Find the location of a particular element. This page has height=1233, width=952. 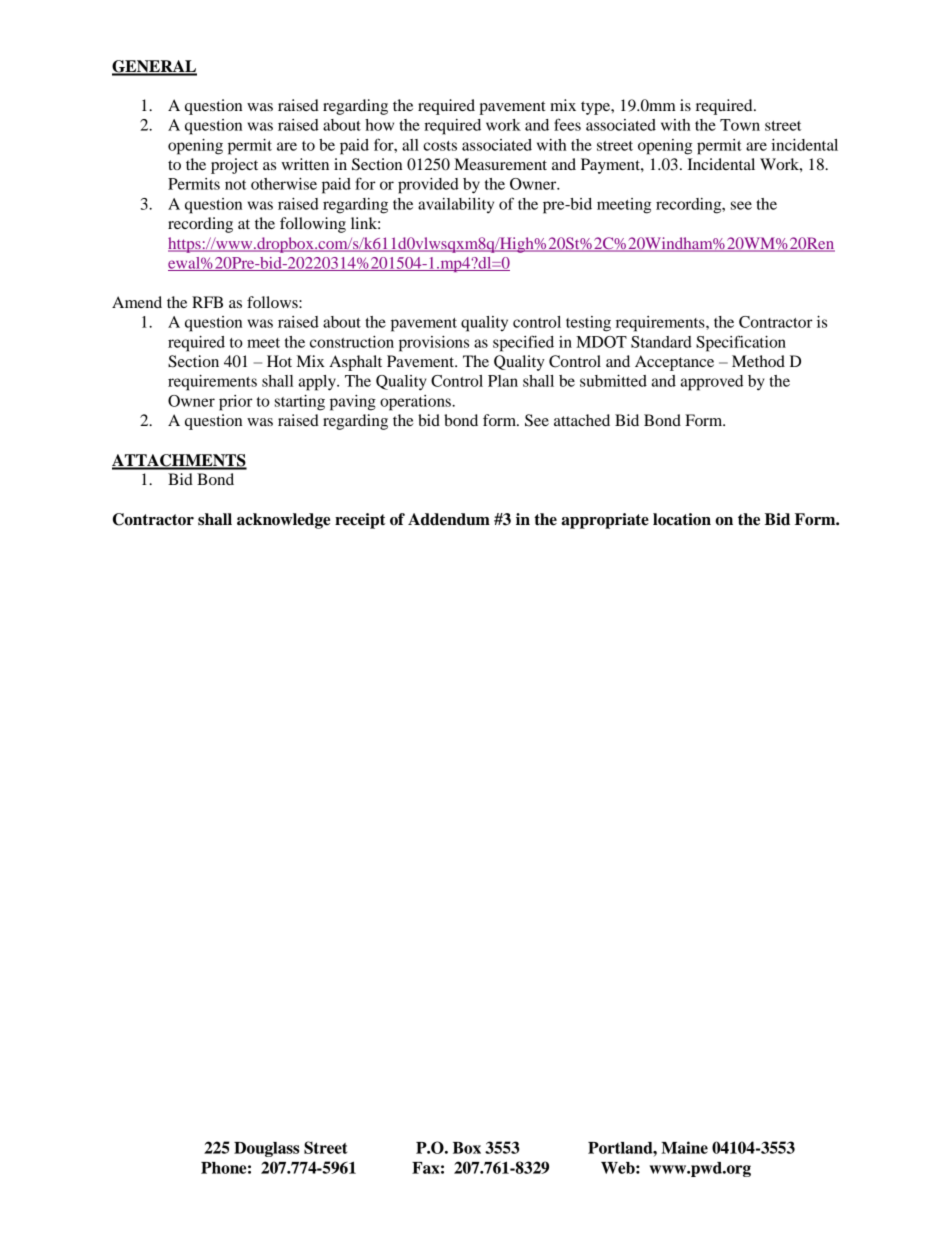

acknowledge is located at coordinates (283, 521).
